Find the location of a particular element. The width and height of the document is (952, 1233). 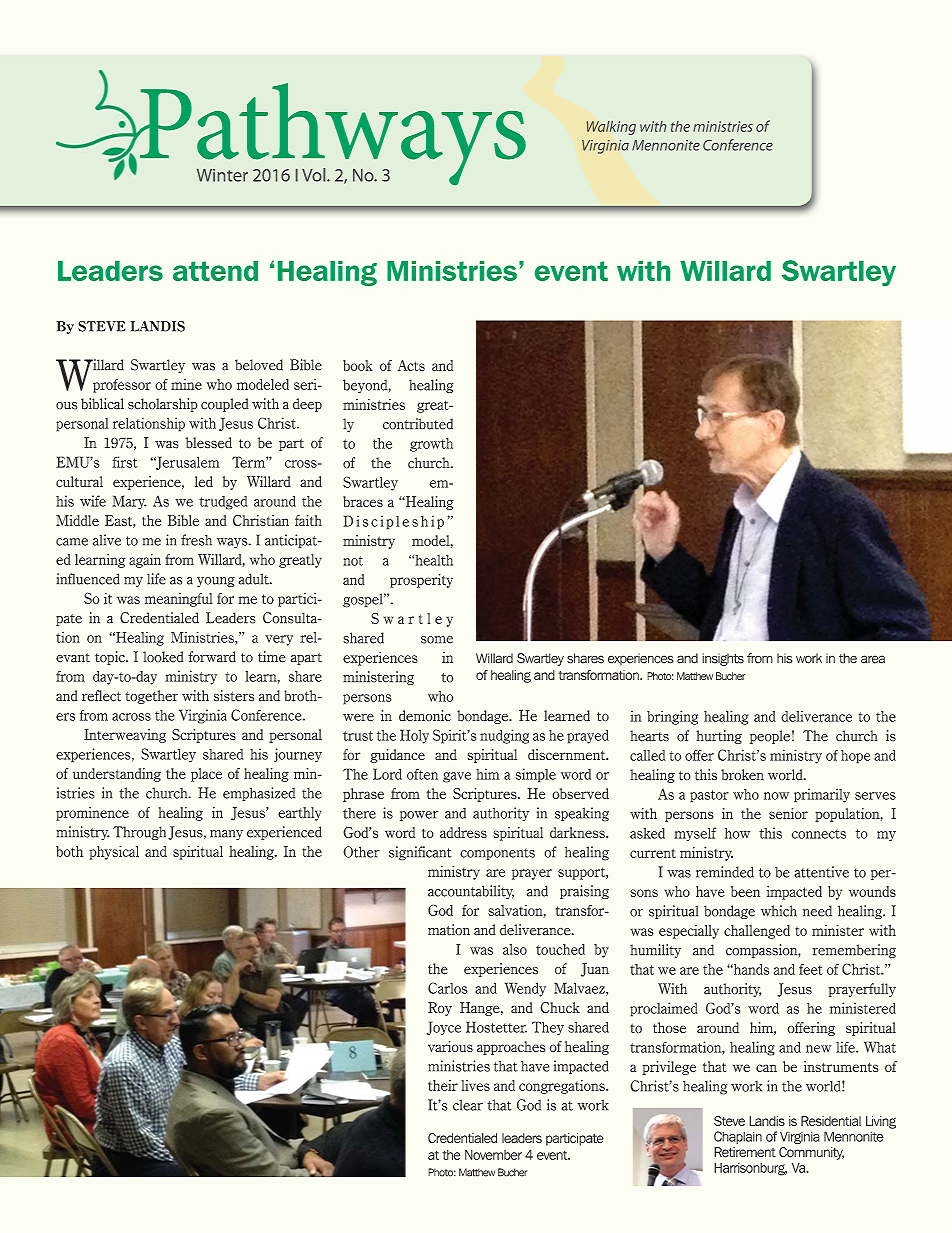

accountability is located at coordinates (471, 892).
